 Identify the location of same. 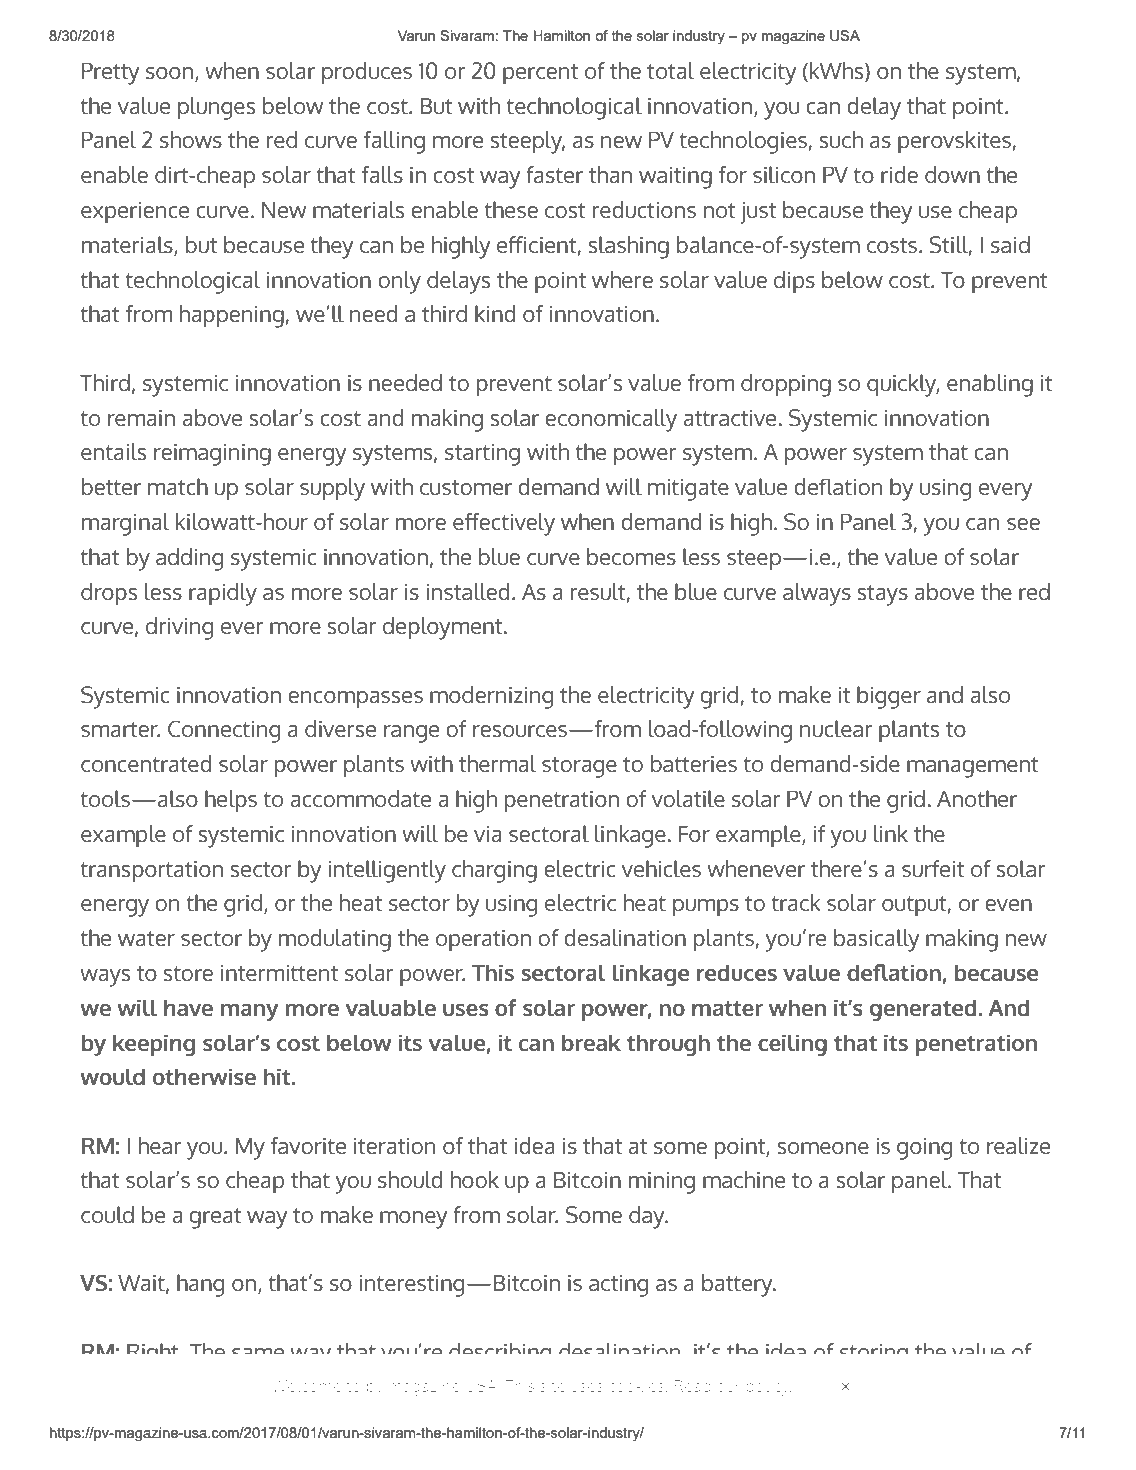
(258, 1351).
